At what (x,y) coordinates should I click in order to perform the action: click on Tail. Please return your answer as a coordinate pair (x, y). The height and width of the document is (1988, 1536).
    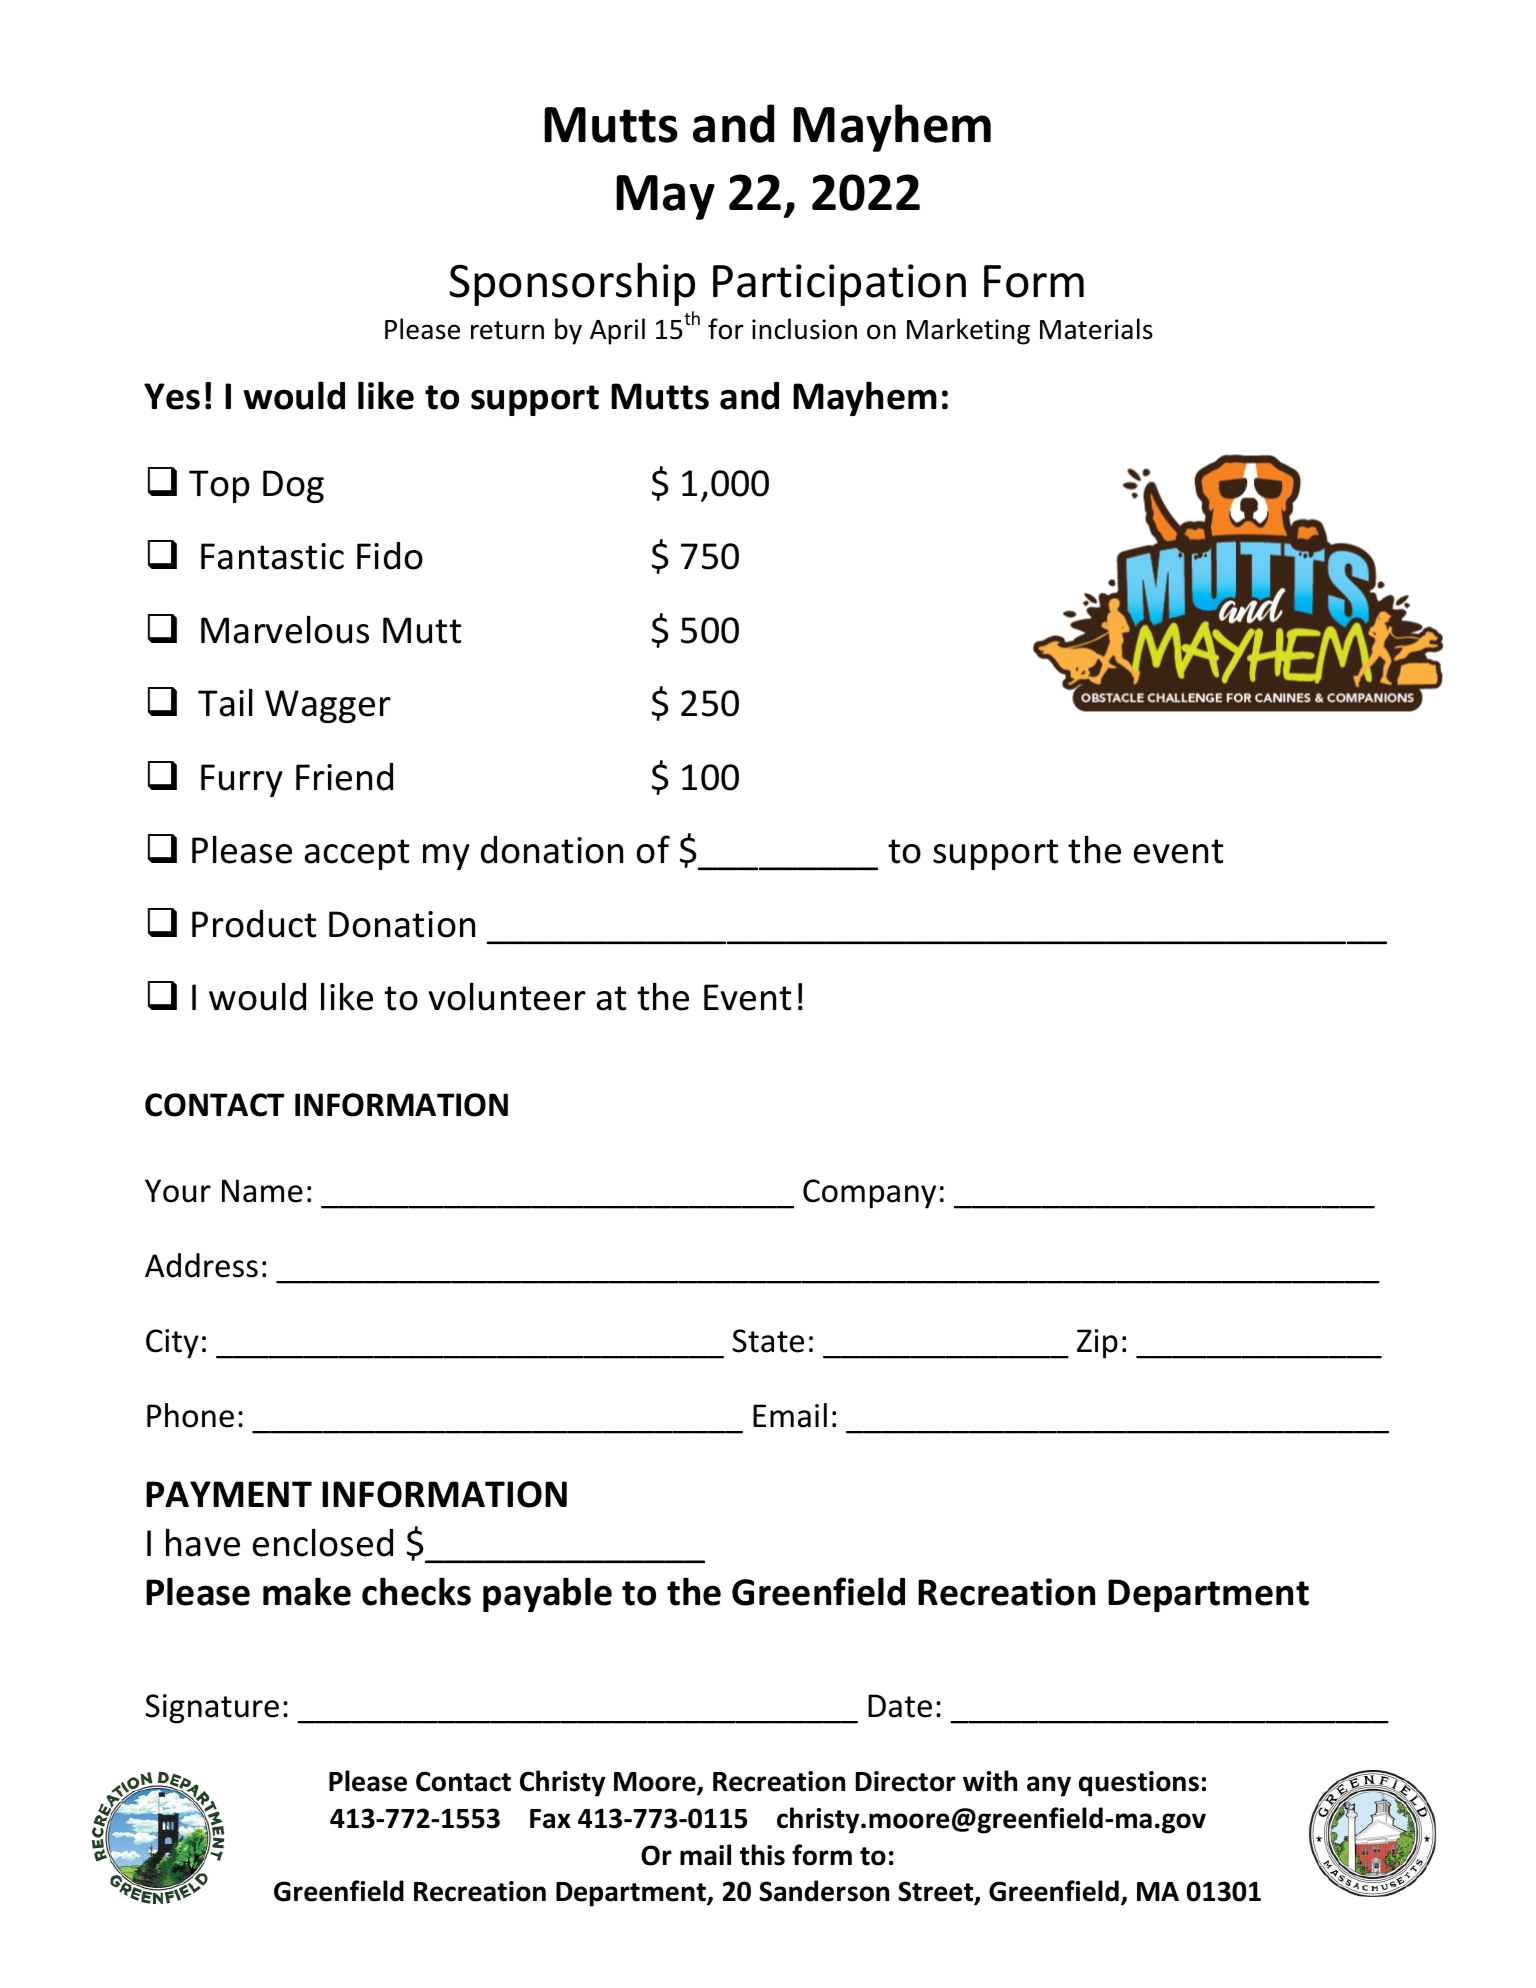
    Looking at the image, I should click on (225, 702).
